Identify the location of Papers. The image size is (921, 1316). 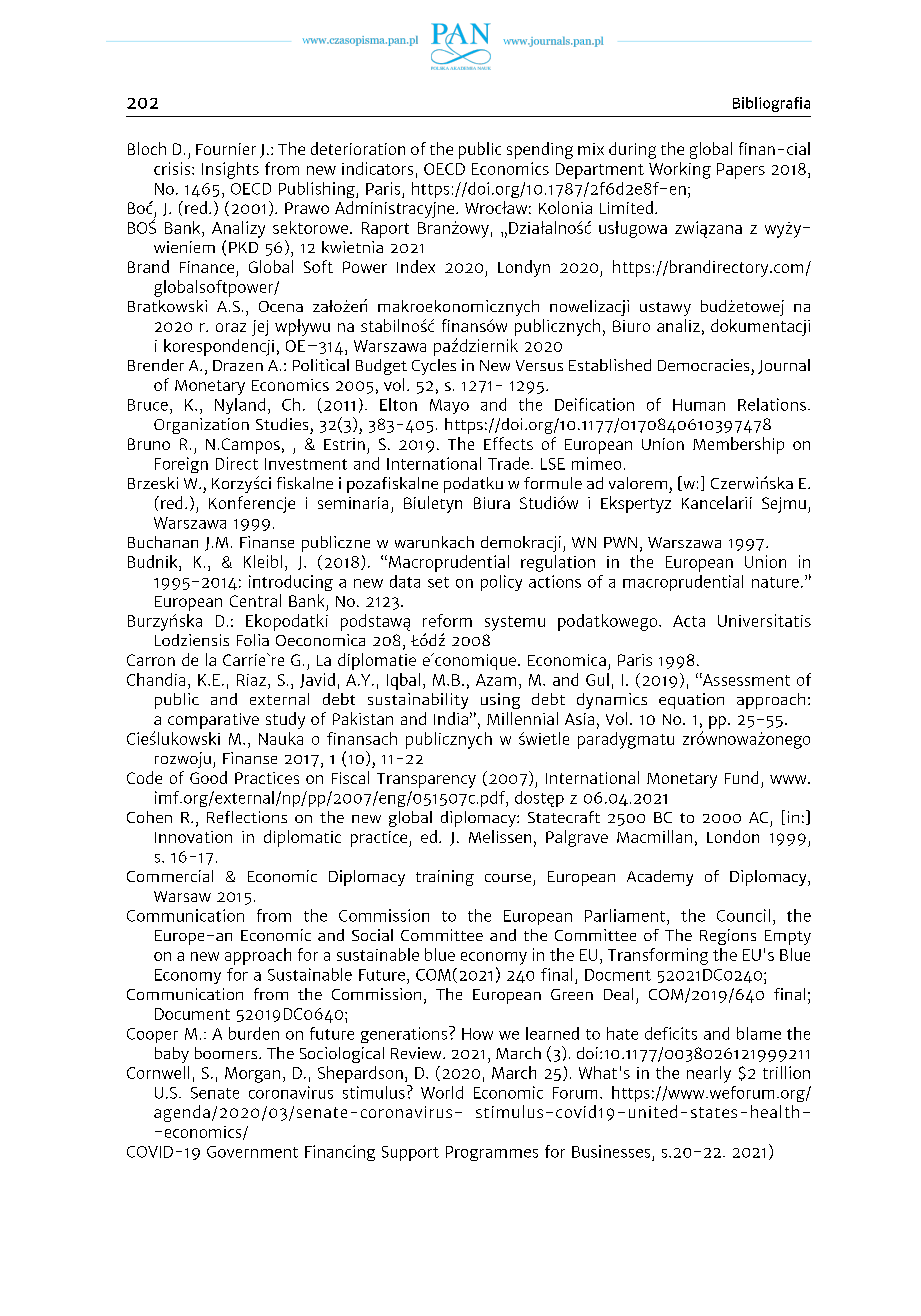
(741, 171).
